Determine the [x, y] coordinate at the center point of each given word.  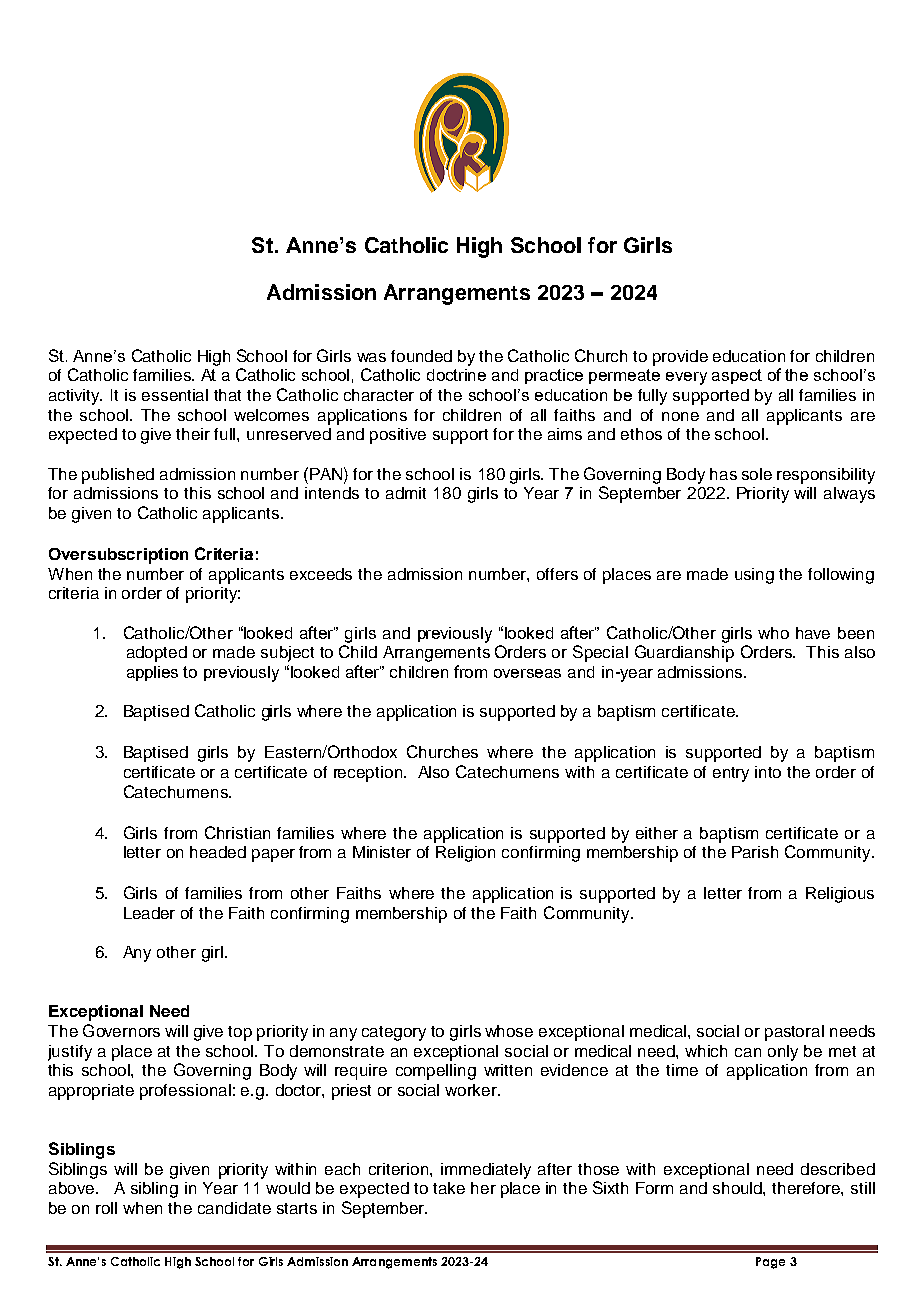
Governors [121, 1030]
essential [175, 395]
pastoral [794, 1033]
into [768, 772]
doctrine [456, 375]
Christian [237, 832]
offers [557, 574]
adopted [157, 654]
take [449, 1188]
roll [106, 1208]
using [754, 576]
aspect [737, 376]
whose [509, 1031]
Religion [465, 854]
